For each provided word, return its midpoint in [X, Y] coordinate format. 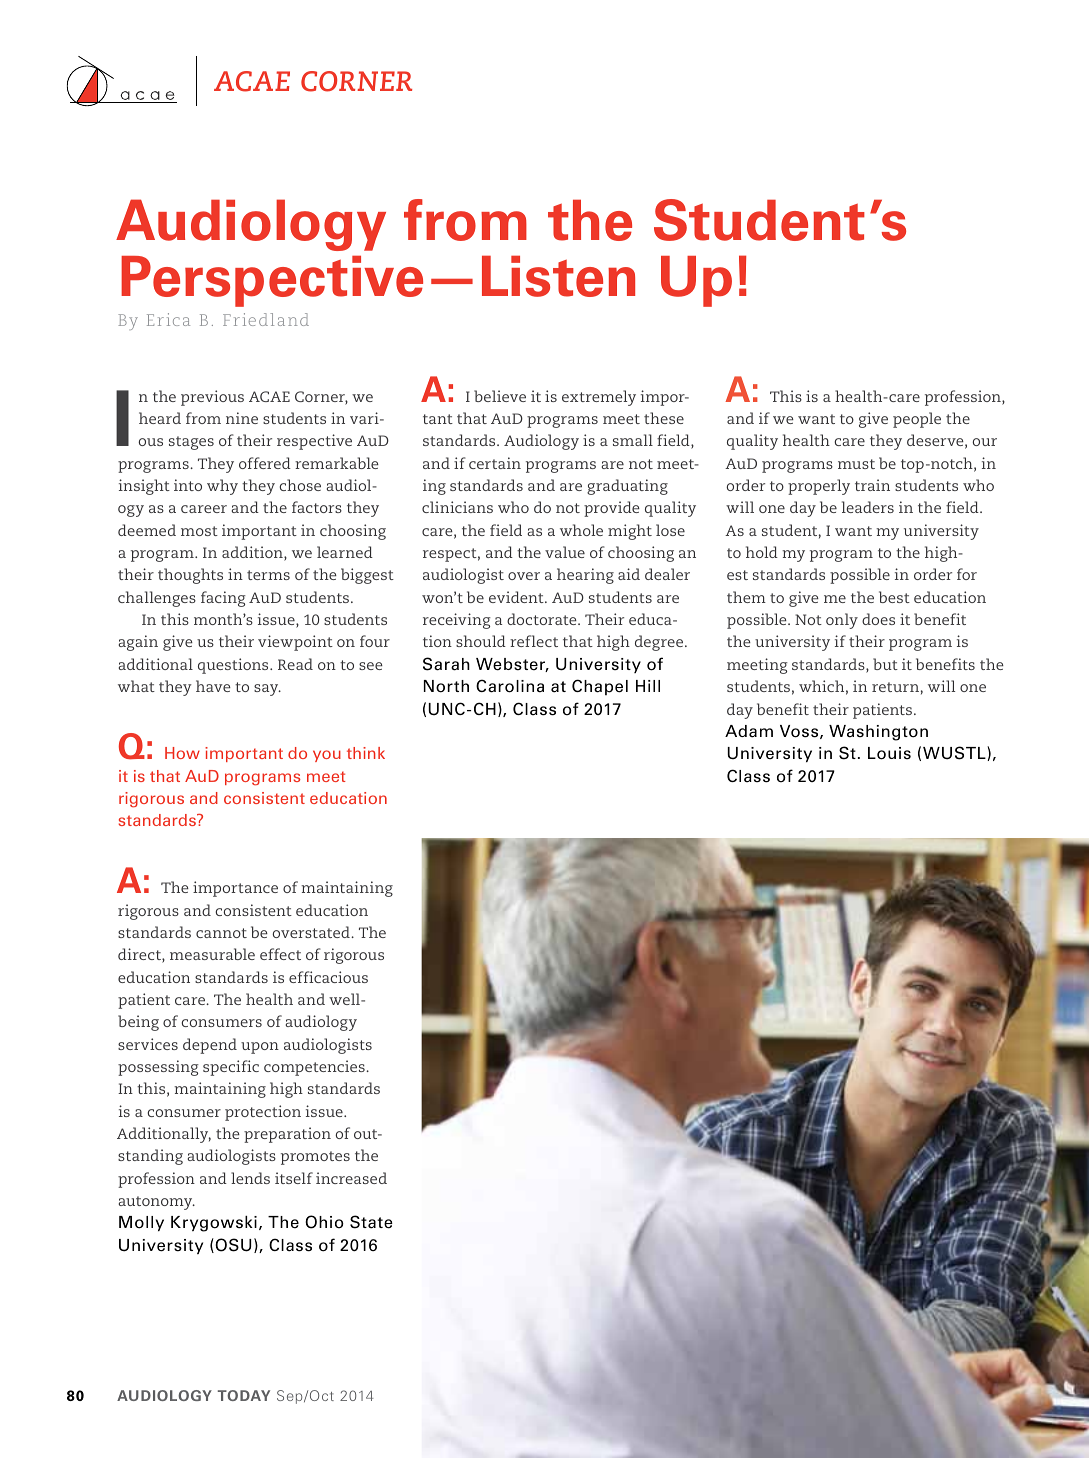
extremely [599, 398]
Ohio [324, 1222]
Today [244, 1395]
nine [242, 418]
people [917, 420]
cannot [221, 933]
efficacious [328, 977]
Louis [889, 753]
